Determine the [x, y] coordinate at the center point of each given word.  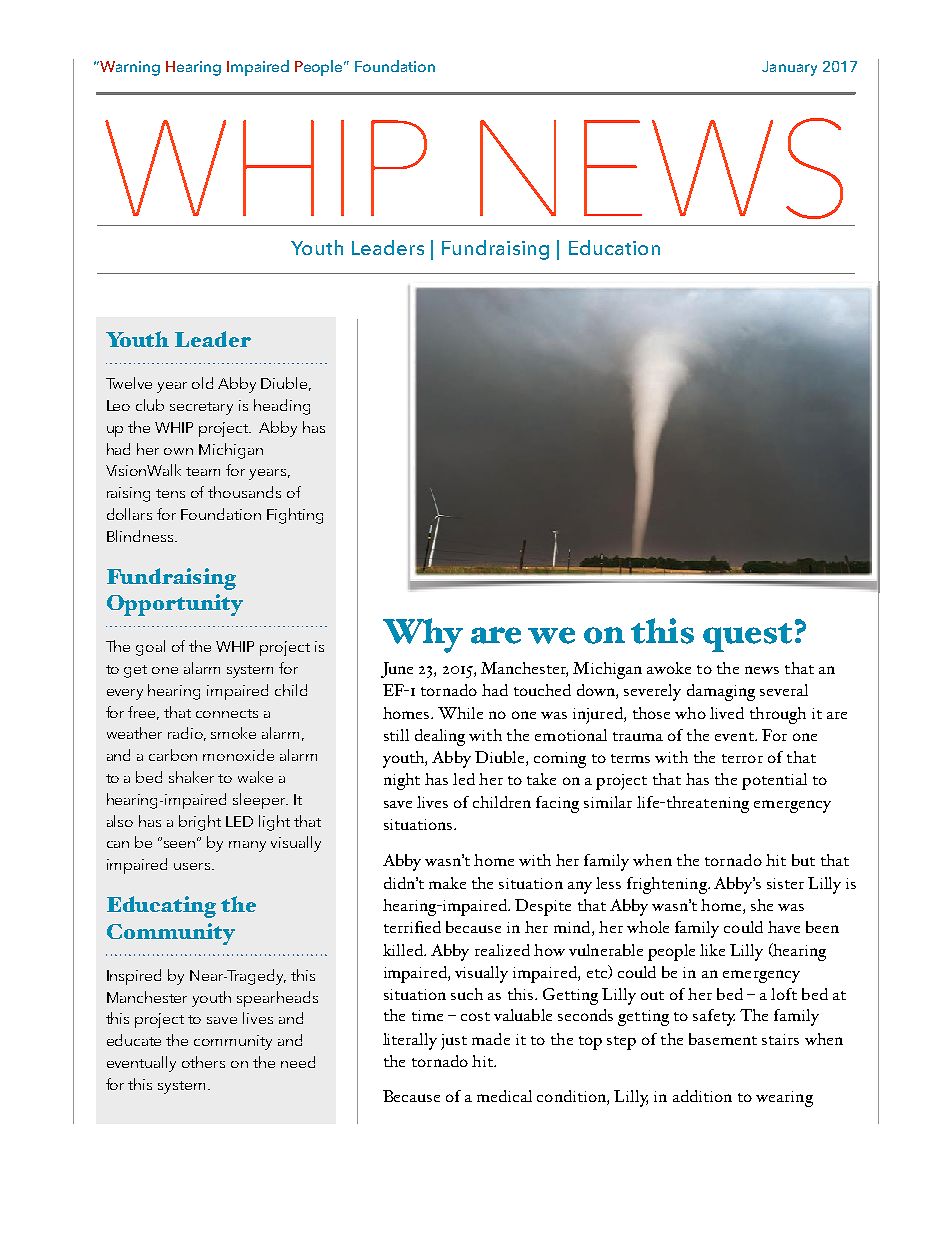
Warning [129, 68]
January [789, 68]
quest [747, 637]
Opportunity [175, 605]
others [203, 1062]
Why [423, 635]
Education [614, 247]
